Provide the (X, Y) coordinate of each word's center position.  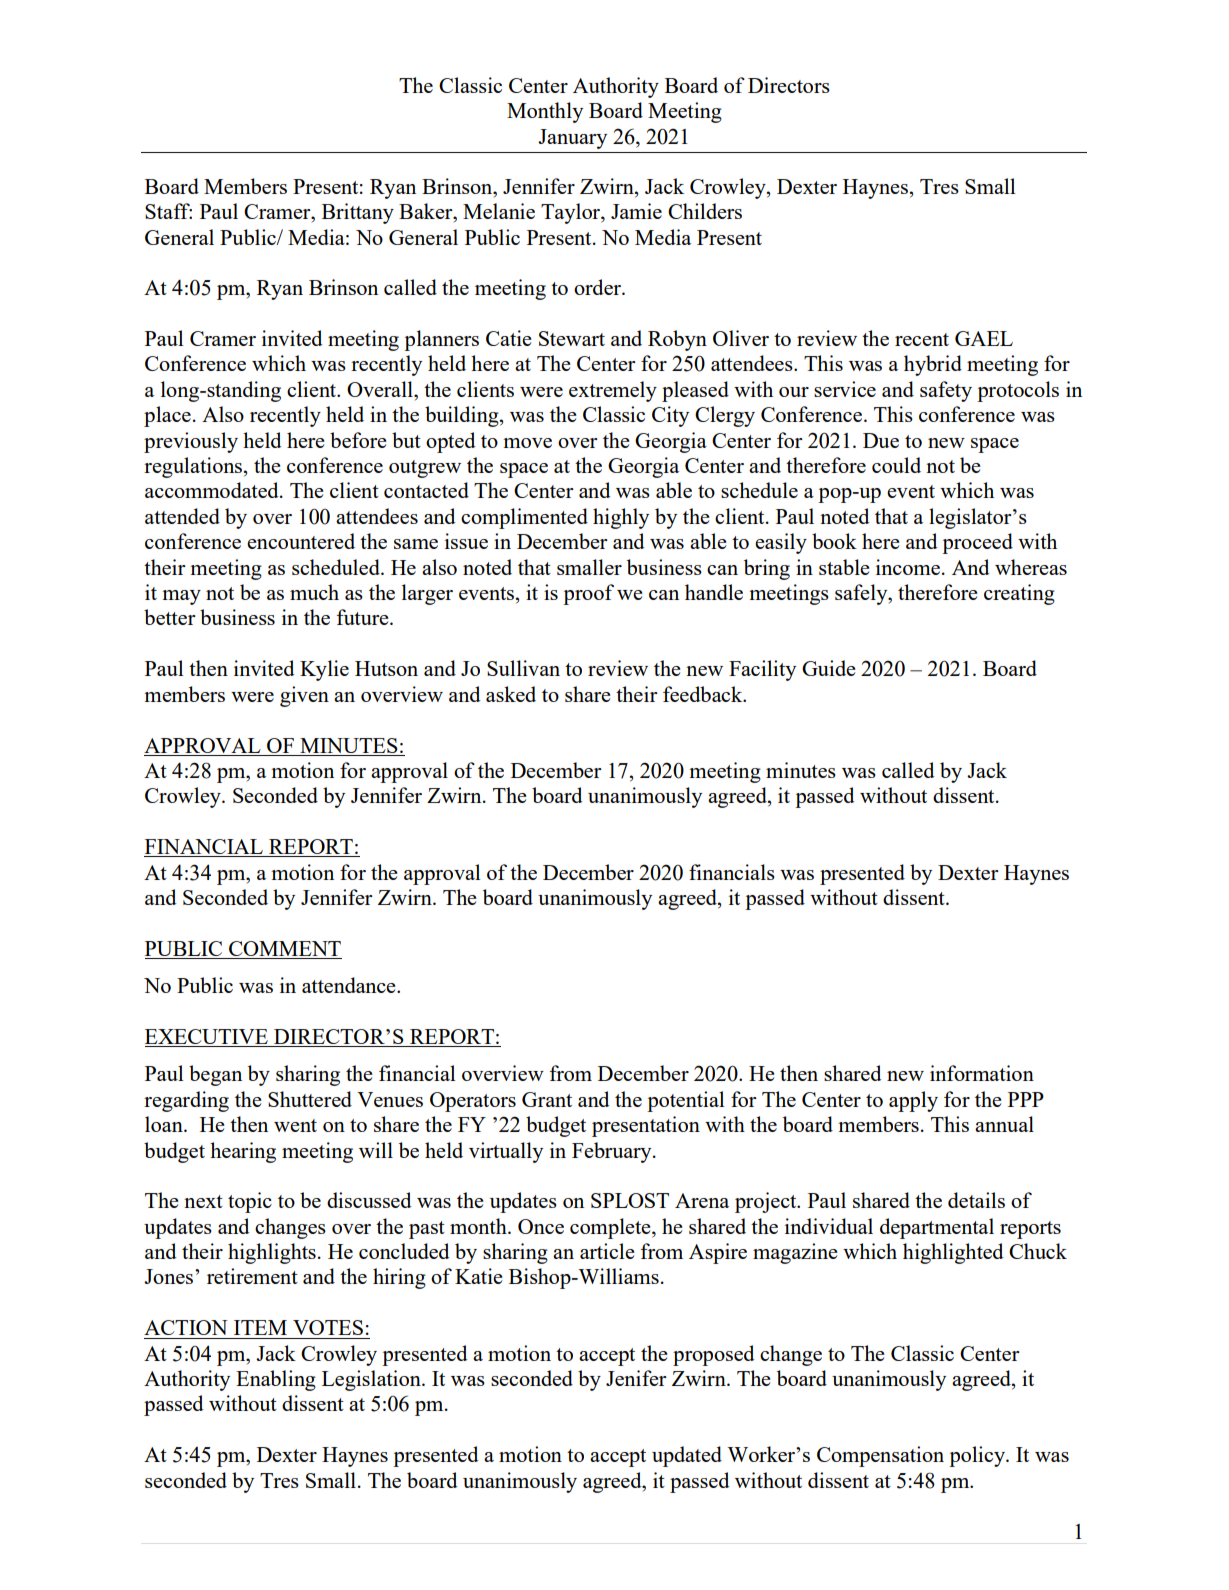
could (896, 465)
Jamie (636, 211)
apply (913, 1101)
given (304, 696)
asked (511, 694)
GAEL (984, 338)
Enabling (276, 1380)
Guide (829, 668)
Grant (547, 1099)
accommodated (213, 490)
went (295, 1125)
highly (621, 518)
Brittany (358, 213)
